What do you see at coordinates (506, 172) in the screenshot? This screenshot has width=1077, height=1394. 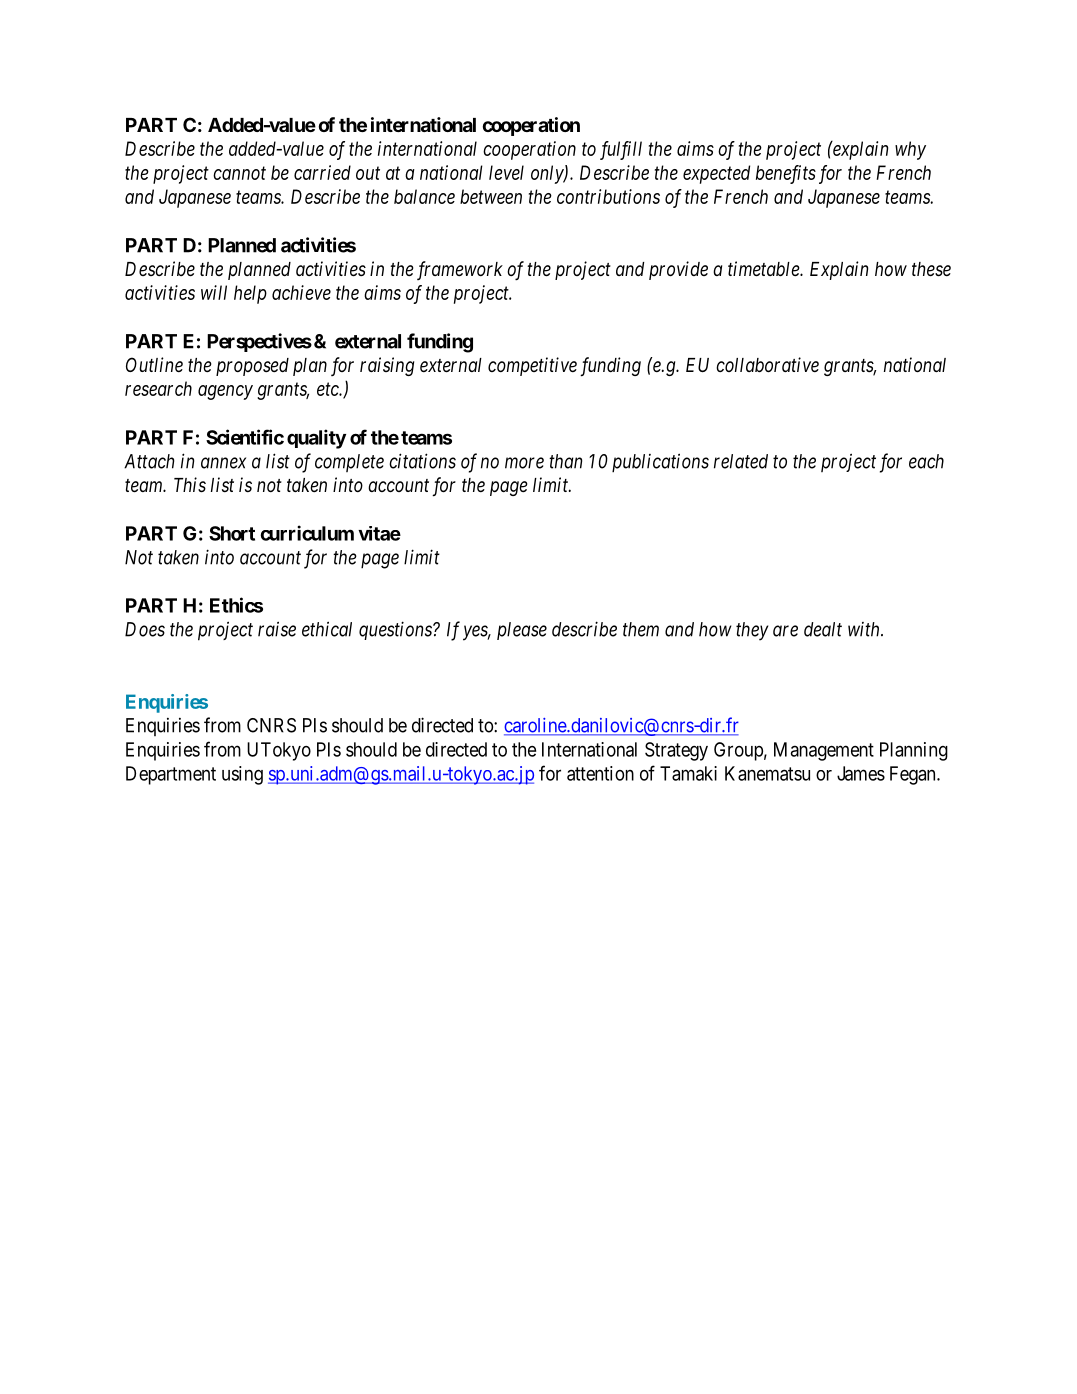 I see `level` at bounding box center [506, 172].
